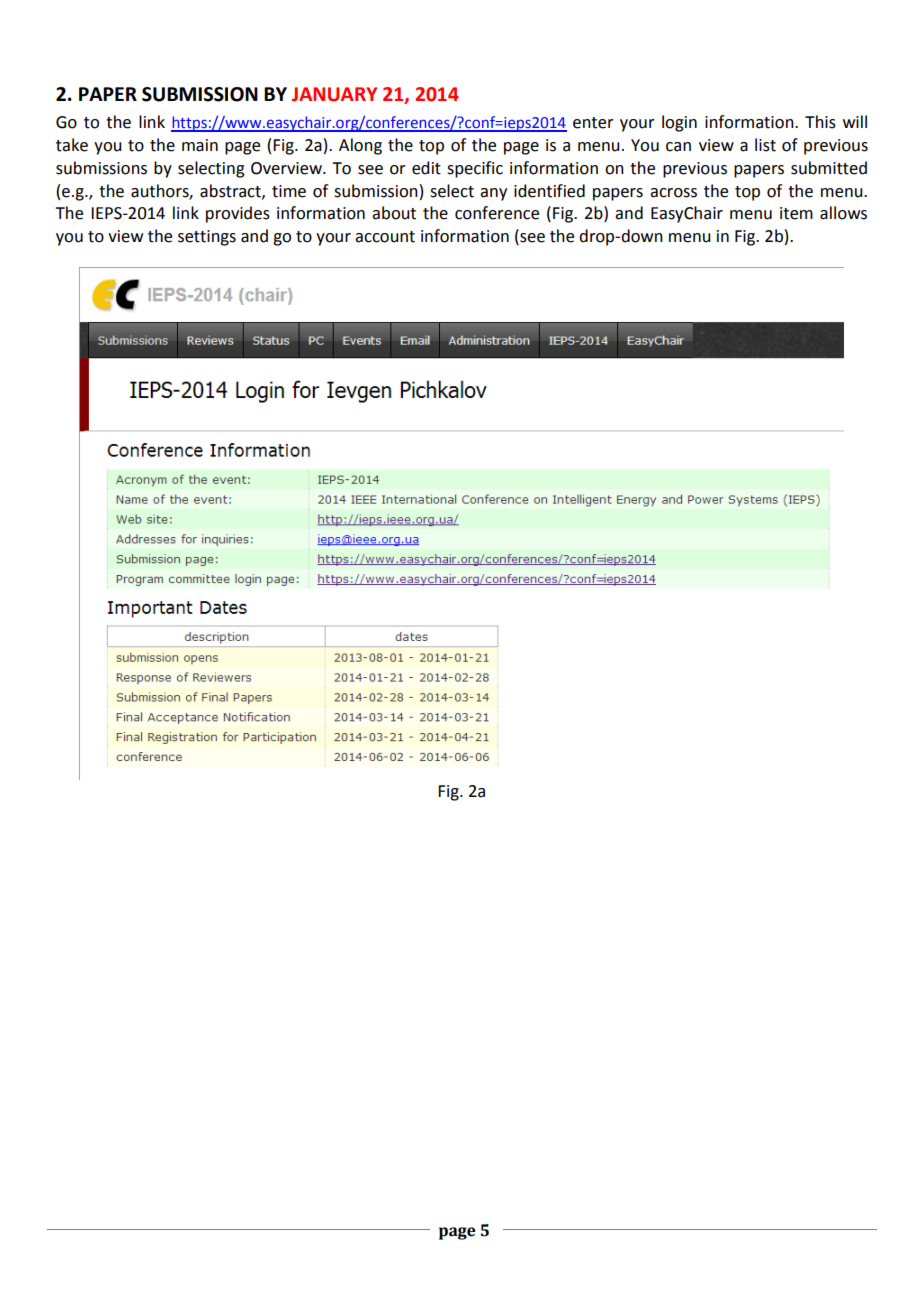 The width and height of the screenshot is (924, 1308). What do you see at coordinates (593, 123) in the screenshot?
I see `enter` at bounding box center [593, 123].
